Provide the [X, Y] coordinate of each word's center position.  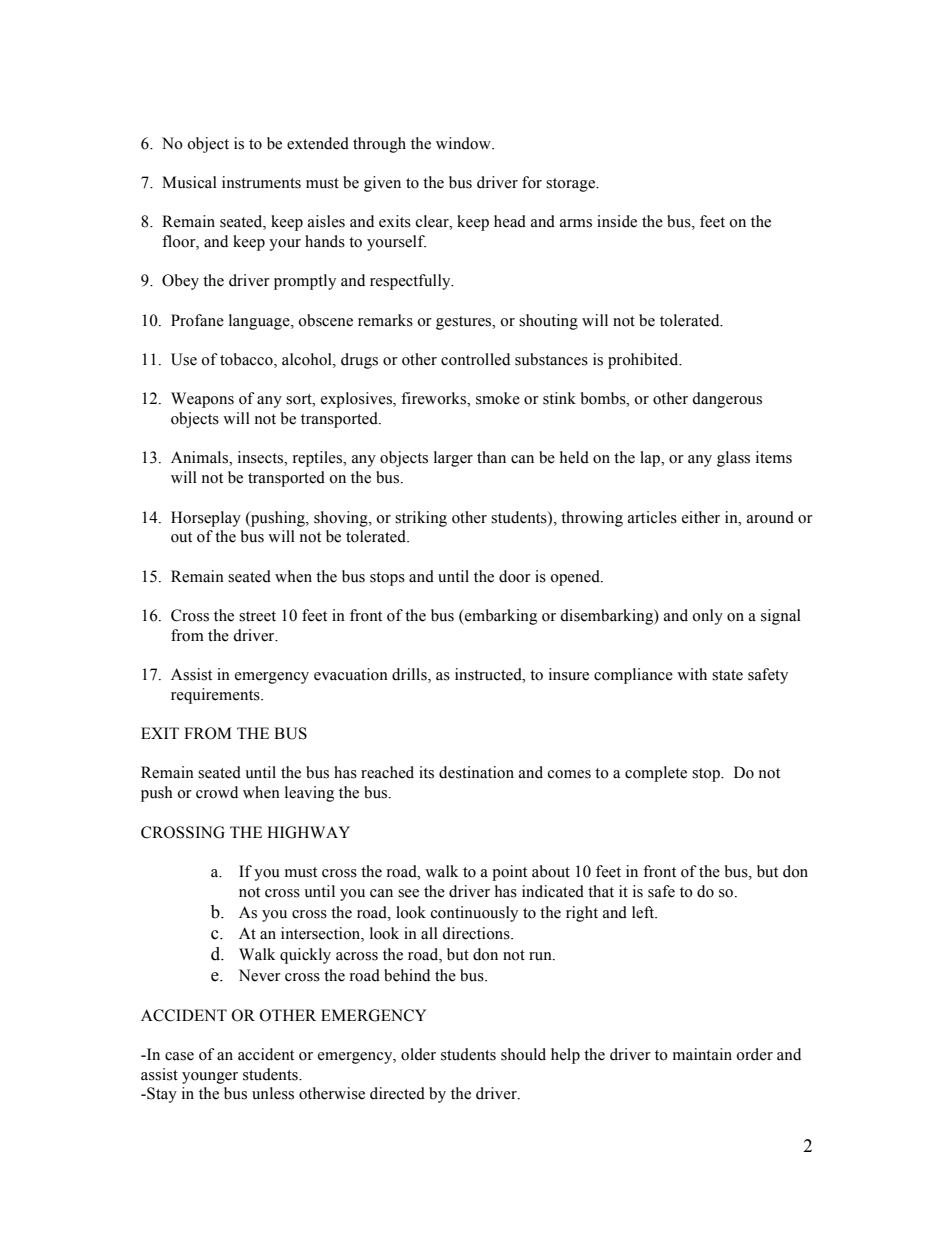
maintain [702, 1054]
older [418, 1054]
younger [210, 1078]
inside [617, 221]
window [464, 143]
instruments [261, 182]
